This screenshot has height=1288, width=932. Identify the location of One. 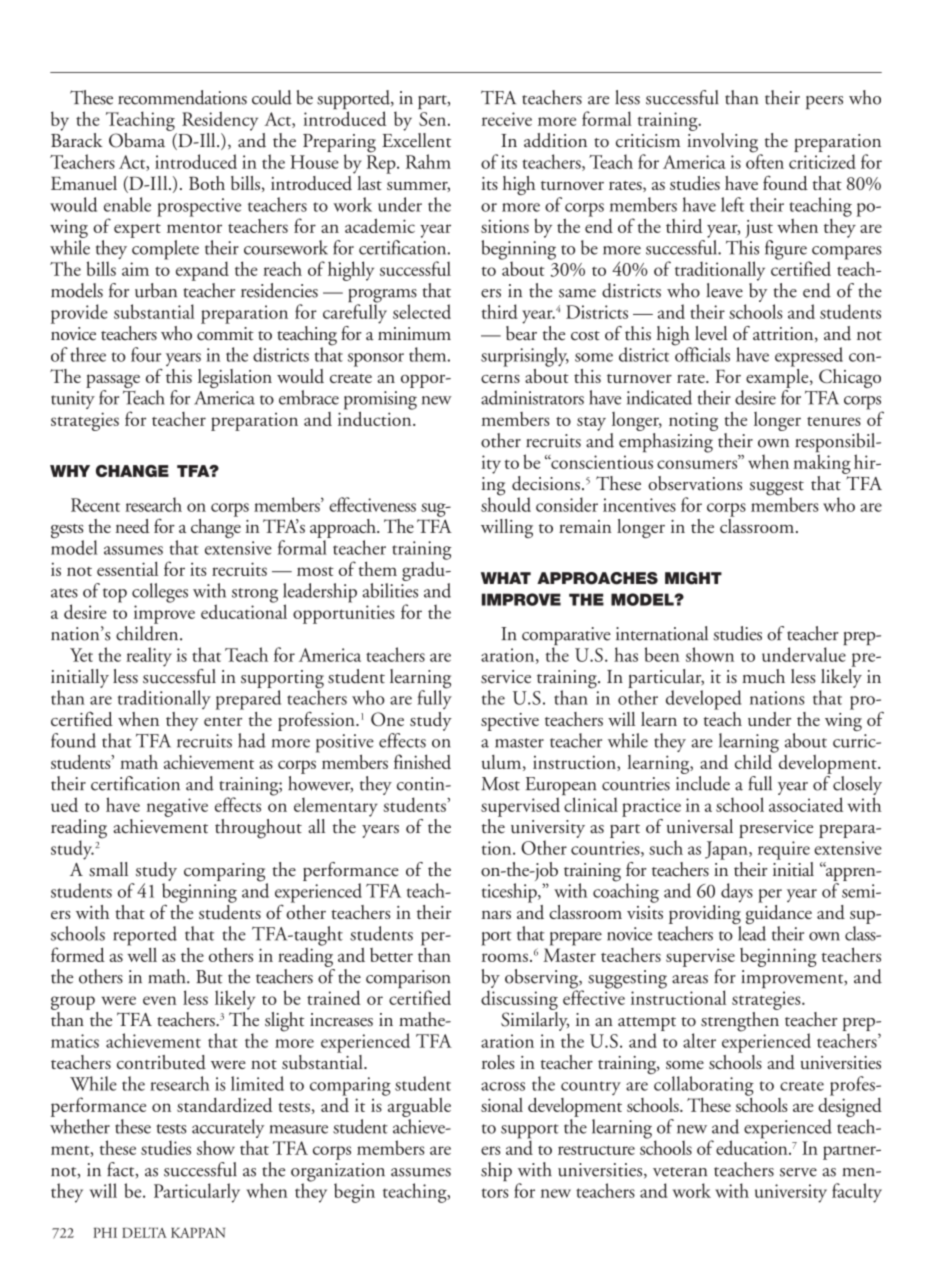
(387, 719).
